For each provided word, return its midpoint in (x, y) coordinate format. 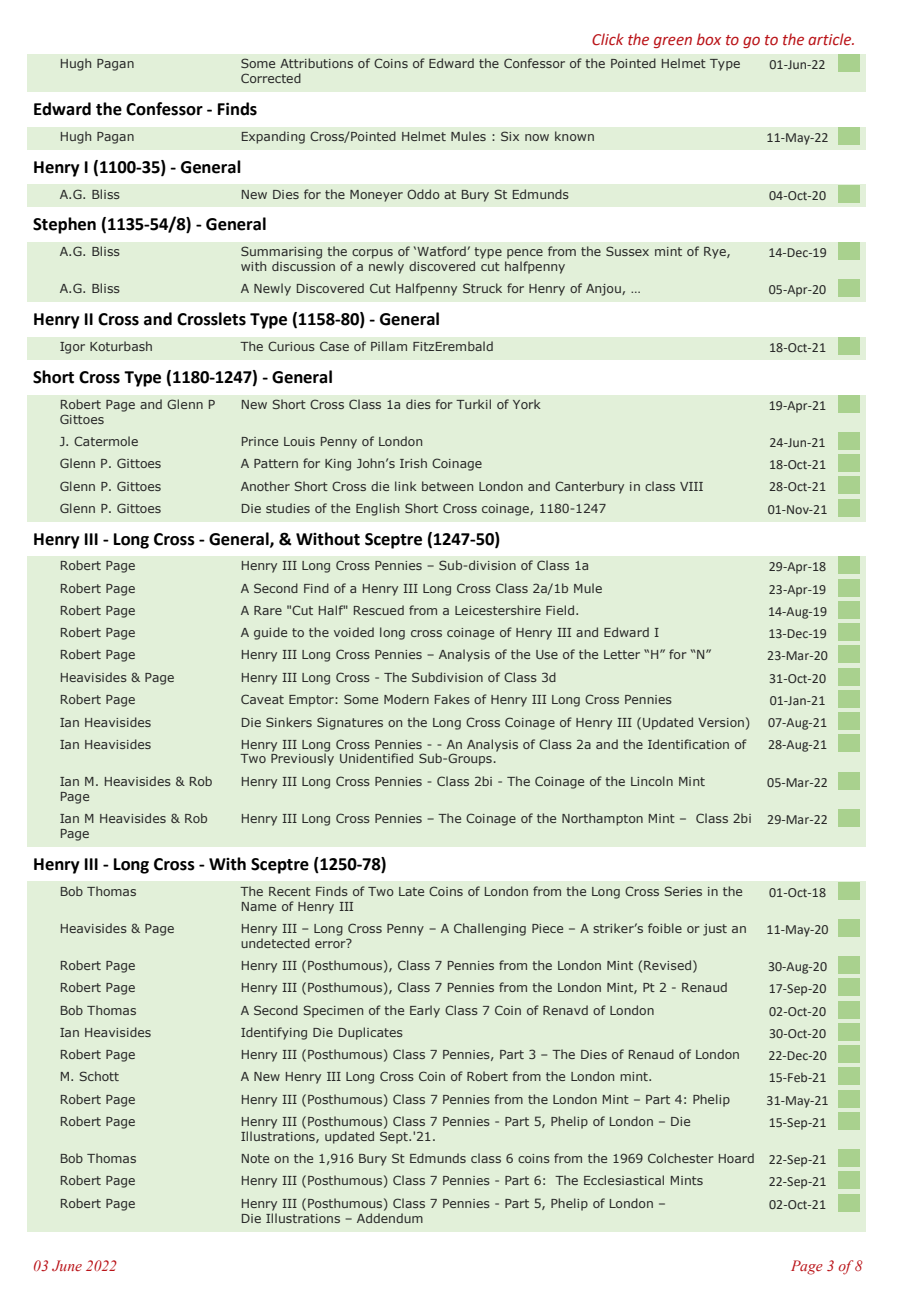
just (715, 930)
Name (259, 906)
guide (270, 633)
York (527, 404)
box (709, 39)
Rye (716, 253)
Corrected (271, 78)
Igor (72, 348)
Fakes (452, 699)
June (67, 1265)
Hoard (736, 1158)
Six (510, 136)
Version (721, 722)
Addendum (390, 1218)
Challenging (490, 929)
